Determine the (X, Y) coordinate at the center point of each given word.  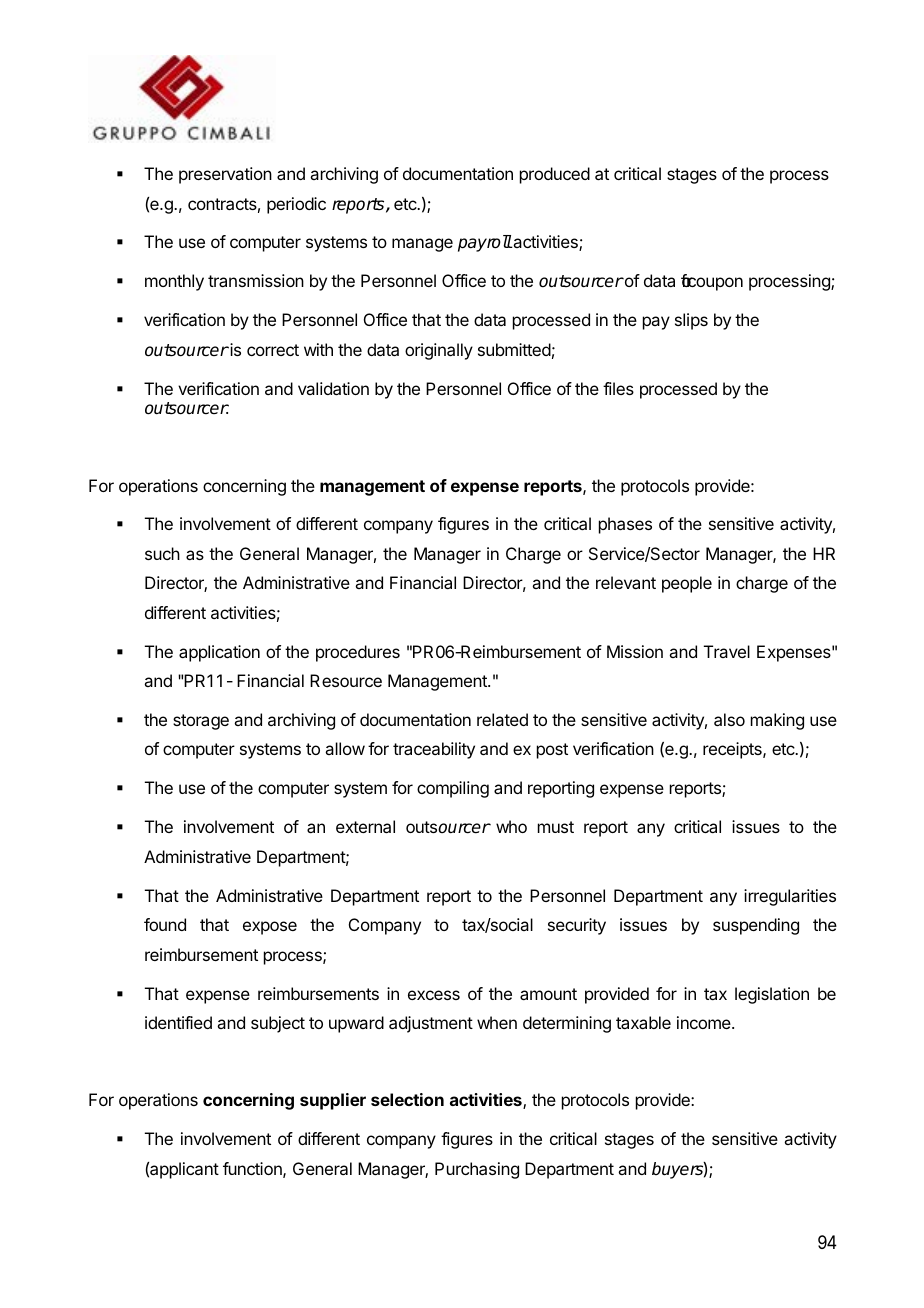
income (705, 1022)
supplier (333, 1101)
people (687, 584)
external (365, 826)
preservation (225, 175)
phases (625, 525)
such (162, 553)
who (511, 826)
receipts (733, 750)
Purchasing (477, 1170)
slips (691, 321)
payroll (485, 243)
